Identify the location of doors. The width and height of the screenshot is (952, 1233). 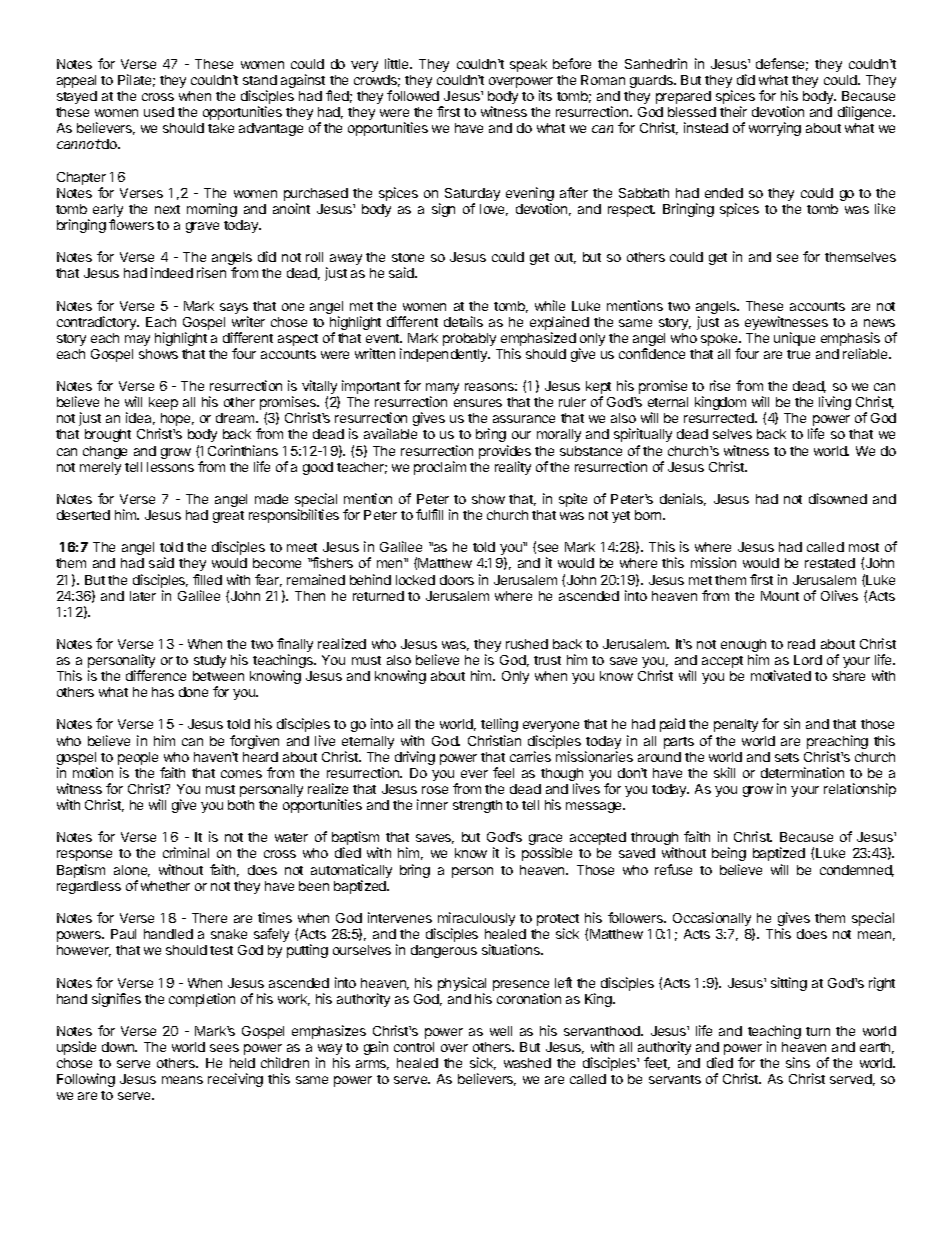
(457, 580).
